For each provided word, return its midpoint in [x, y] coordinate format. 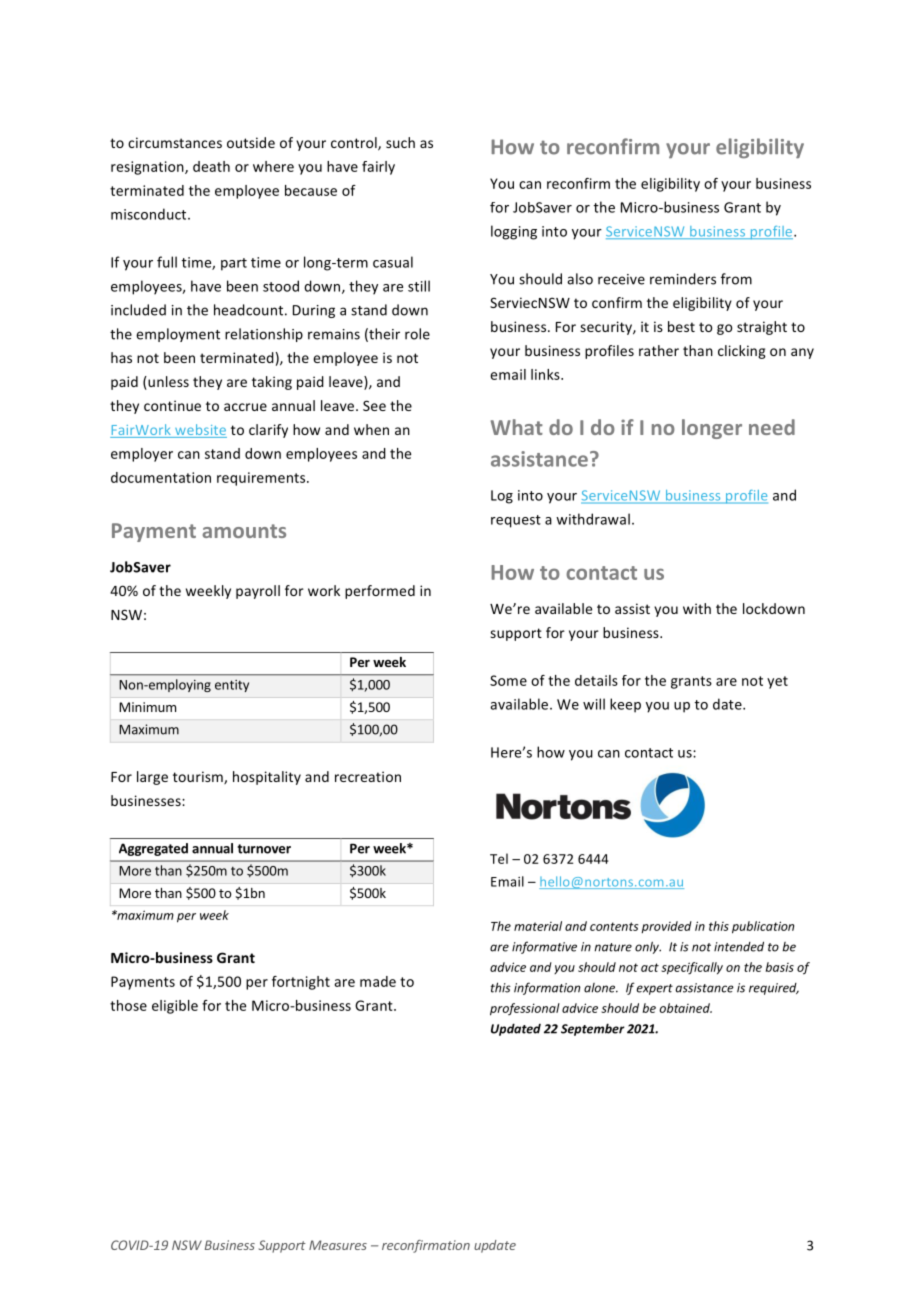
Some [508, 680]
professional [525, 1009]
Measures [338, 1245]
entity [232, 686]
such [400, 142]
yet [777, 682]
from [736, 279]
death [211, 166]
